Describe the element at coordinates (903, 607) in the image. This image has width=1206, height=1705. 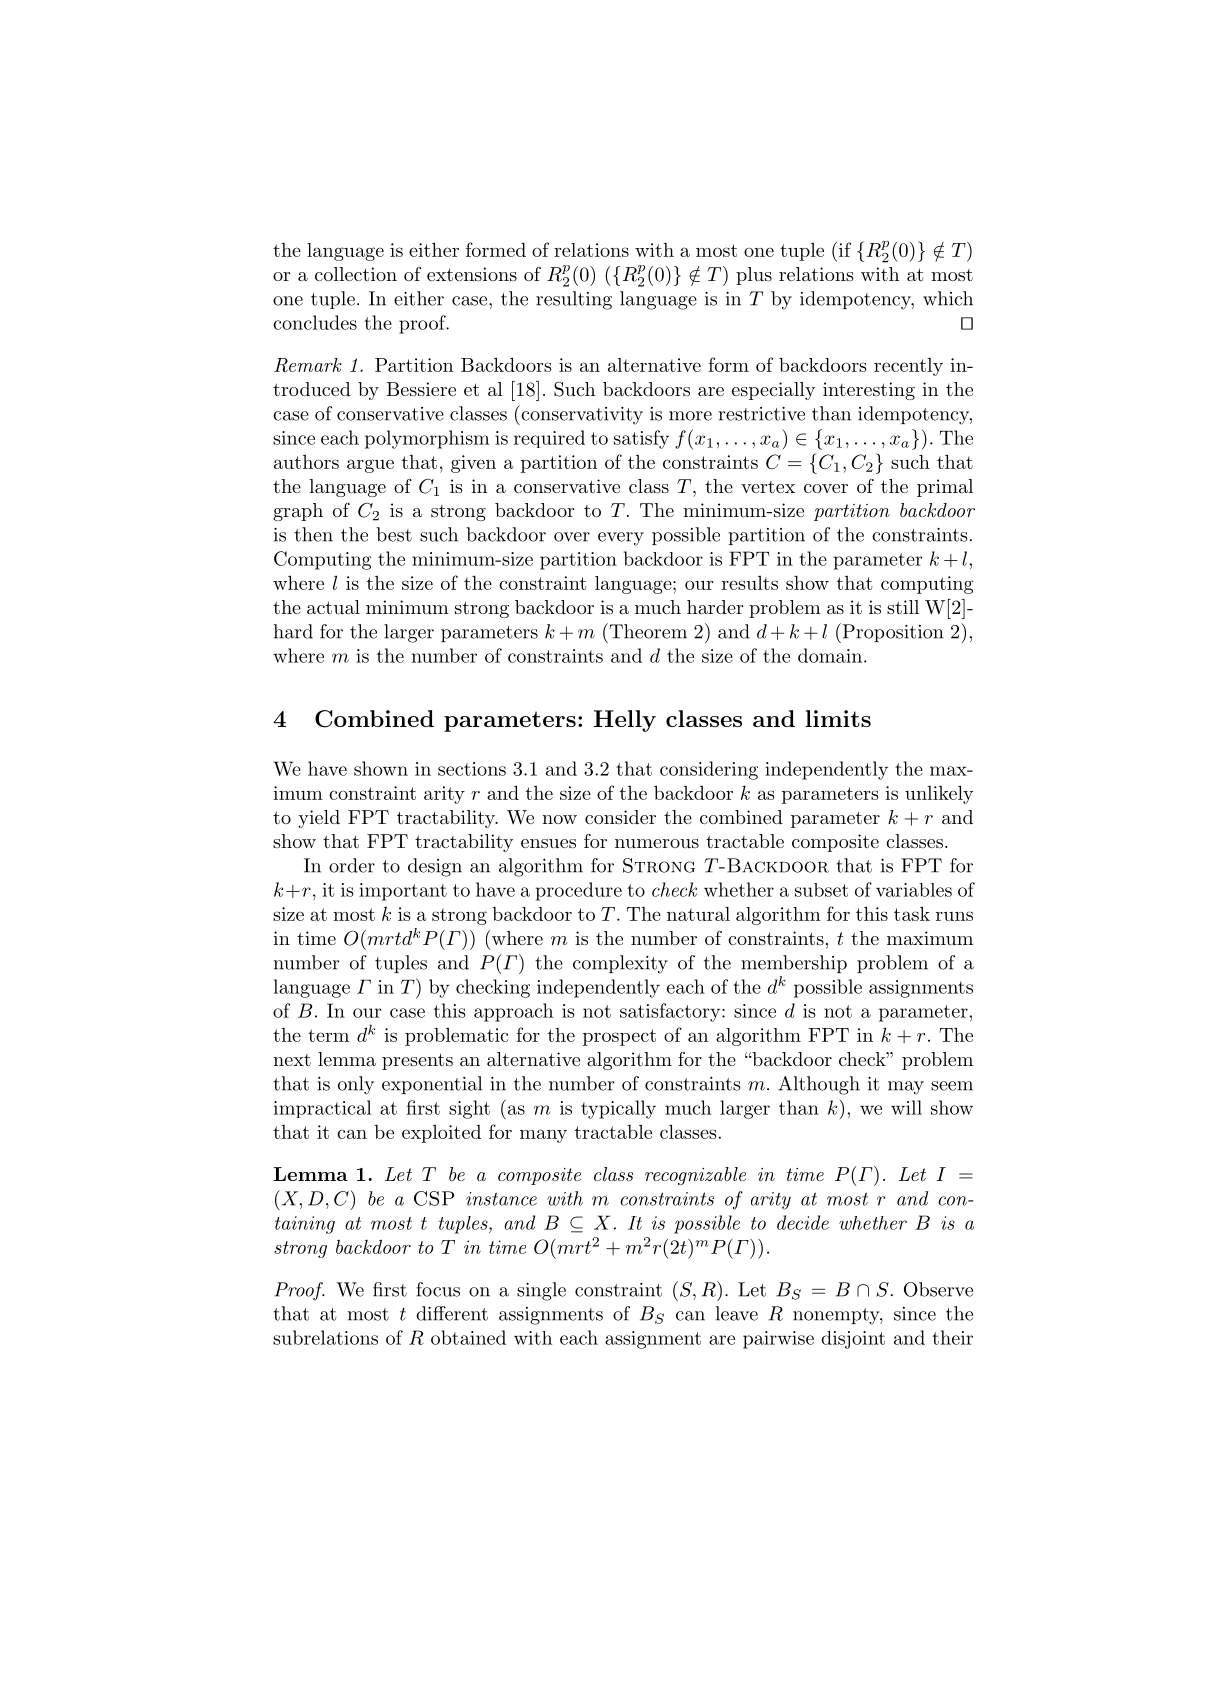
I see `still` at that location.
